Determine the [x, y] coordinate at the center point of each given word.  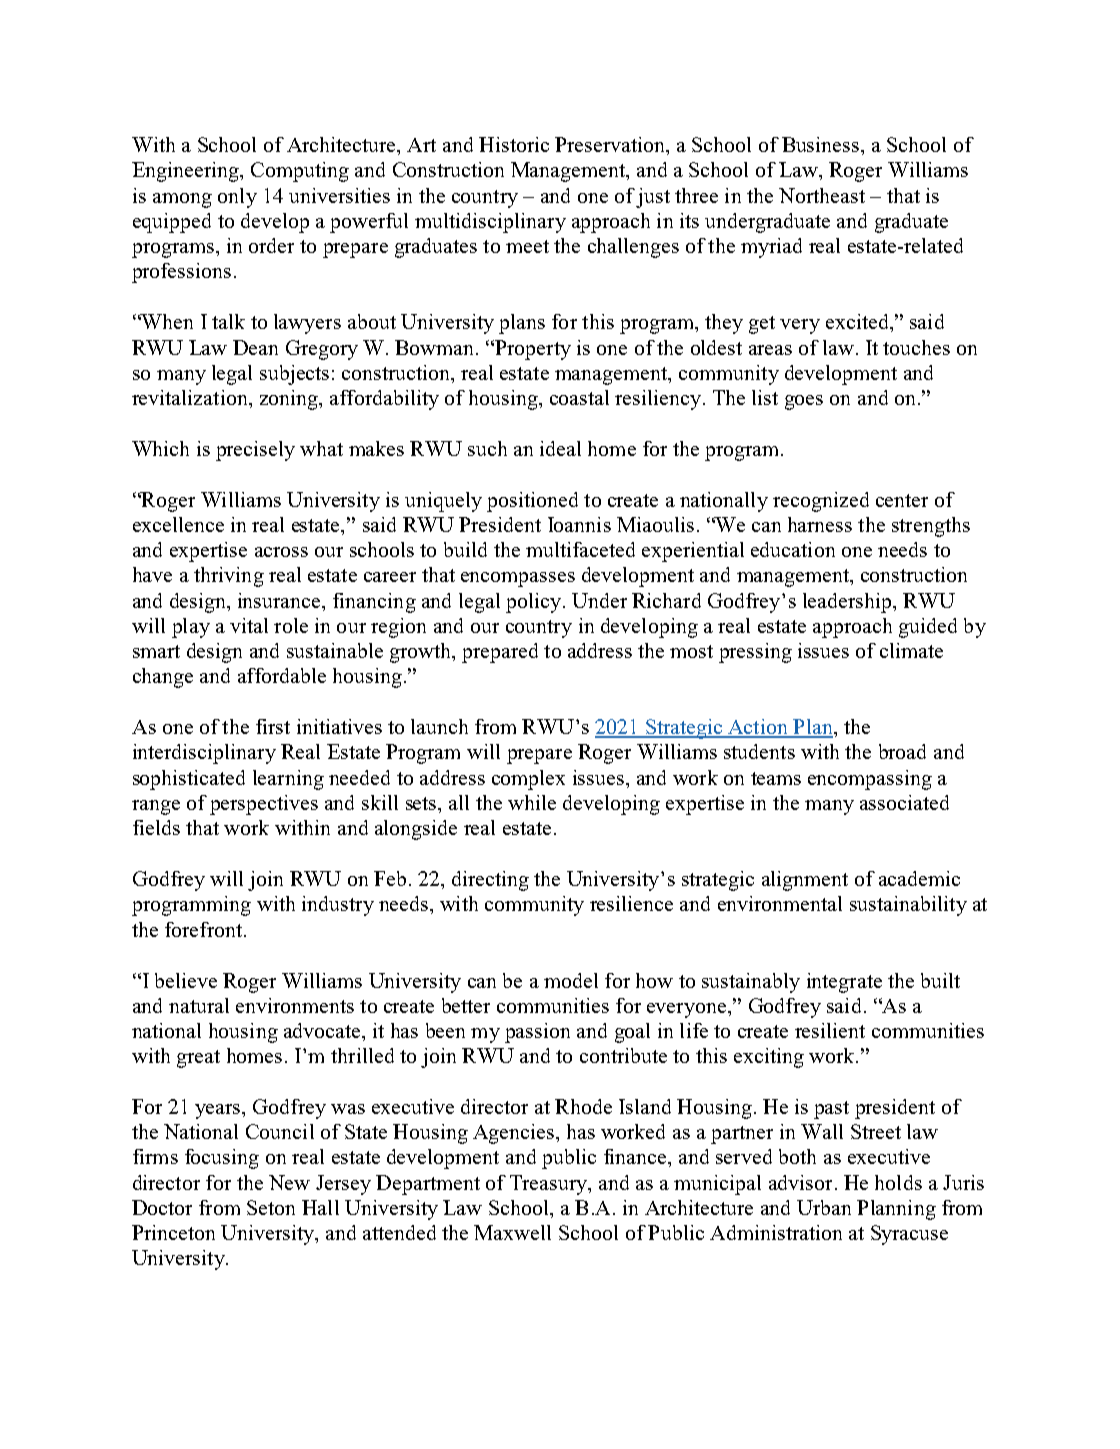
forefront [203, 929]
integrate [844, 983]
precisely [255, 451]
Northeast [822, 195]
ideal [560, 448]
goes [804, 402]
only [237, 198]
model [571, 980]
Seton [271, 1207]
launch [439, 726]
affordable [282, 675]
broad [902, 751]
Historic [514, 144]
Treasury [550, 1185]
